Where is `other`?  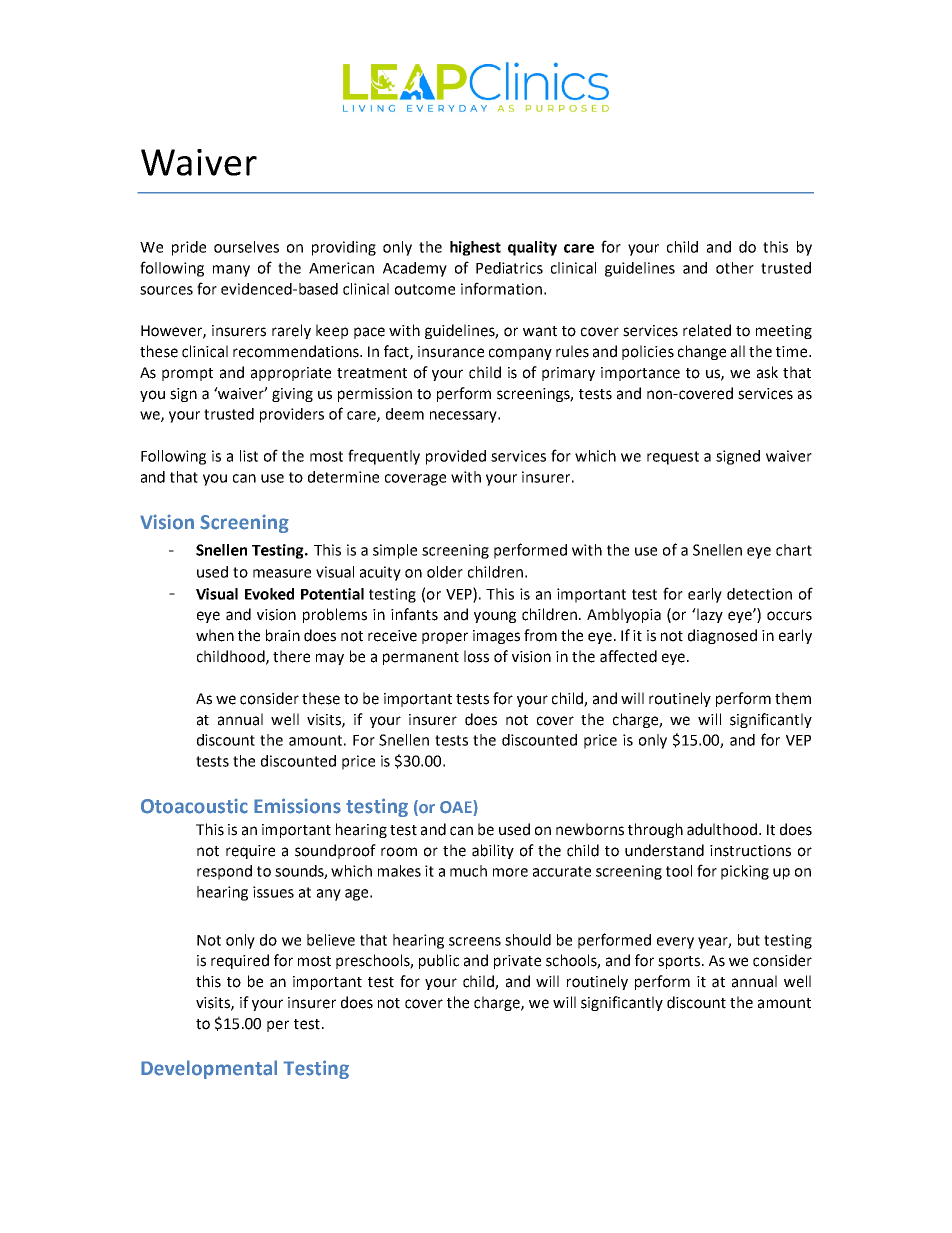 other is located at coordinates (735, 268).
